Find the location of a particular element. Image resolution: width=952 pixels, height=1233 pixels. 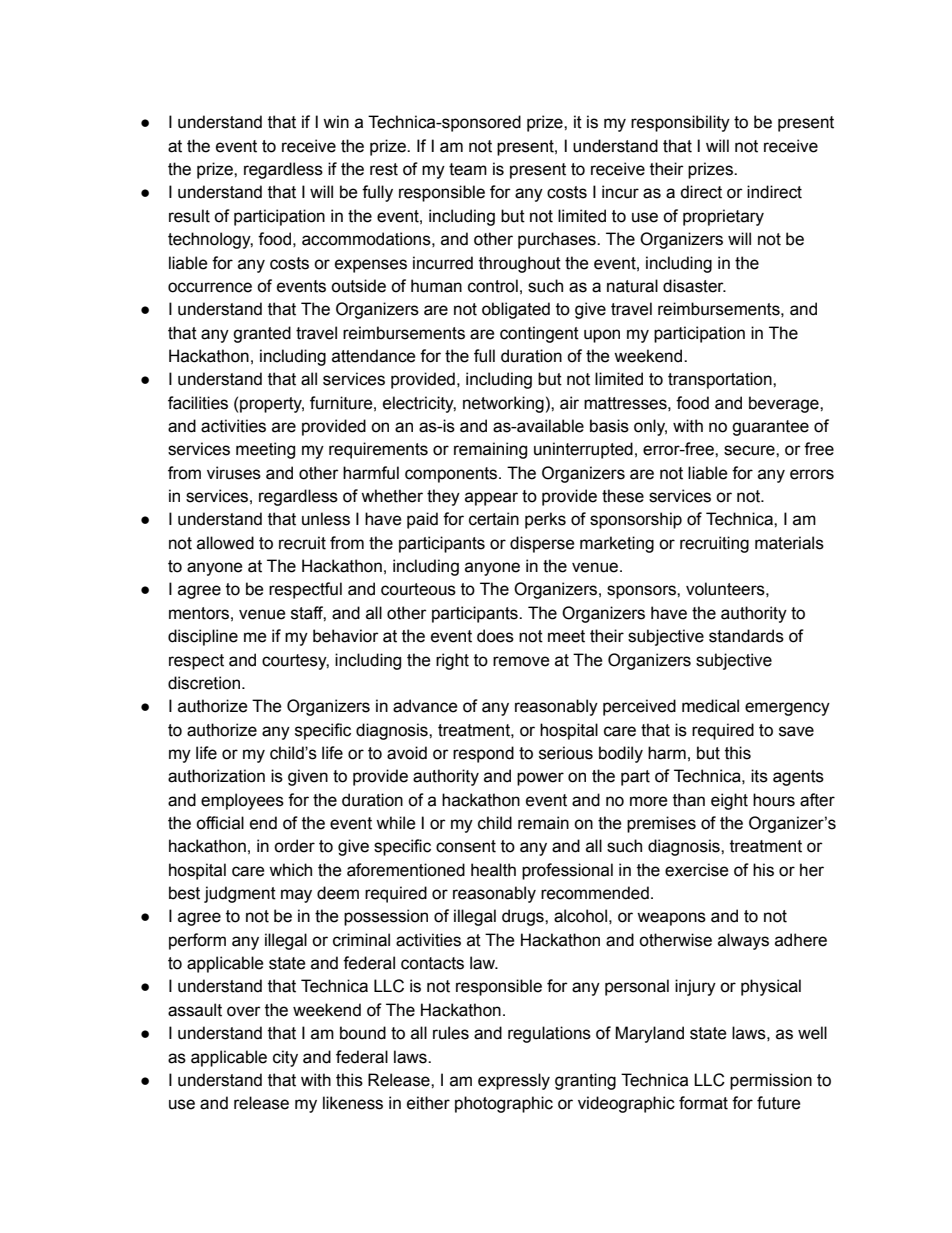

team is located at coordinates (468, 169).
